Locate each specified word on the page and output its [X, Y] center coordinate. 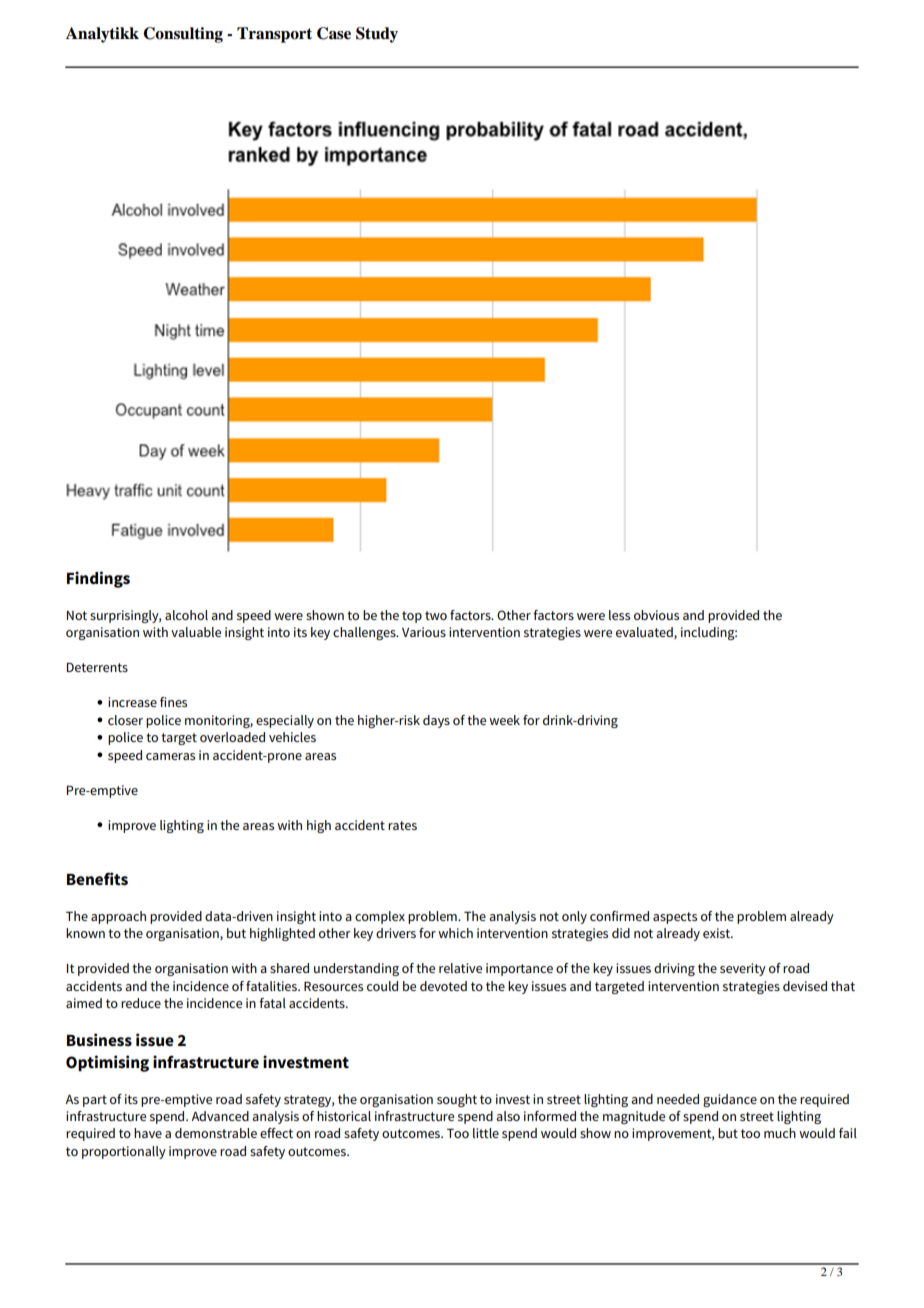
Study [377, 35]
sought [457, 1100]
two [436, 615]
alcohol [186, 615]
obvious [656, 615]
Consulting [183, 35]
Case [334, 33]
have [148, 1133]
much [780, 1133]
